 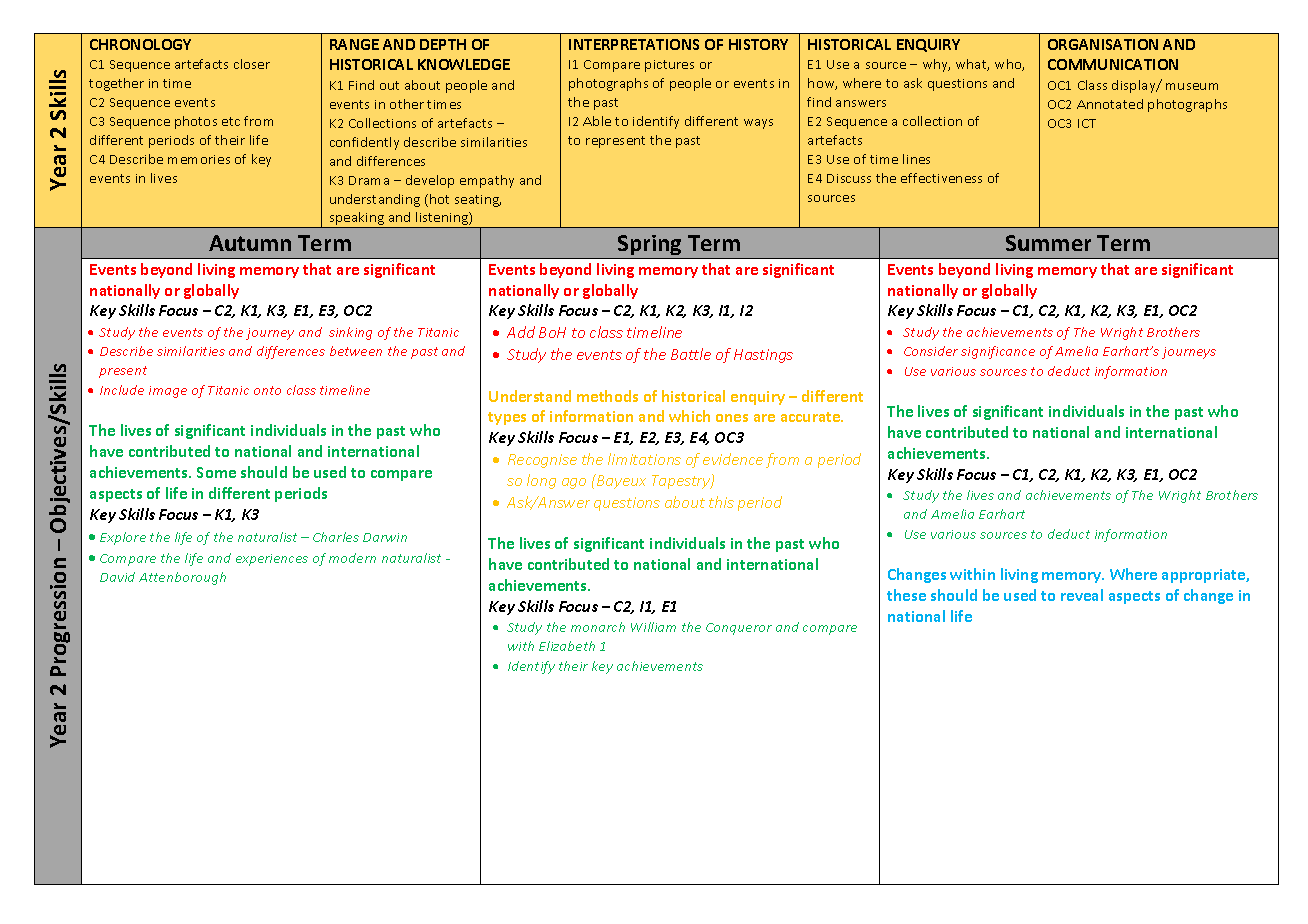 What do you see at coordinates (252, 64) in the screenshot?
I see `closer` at bounding box center [252, 64].
